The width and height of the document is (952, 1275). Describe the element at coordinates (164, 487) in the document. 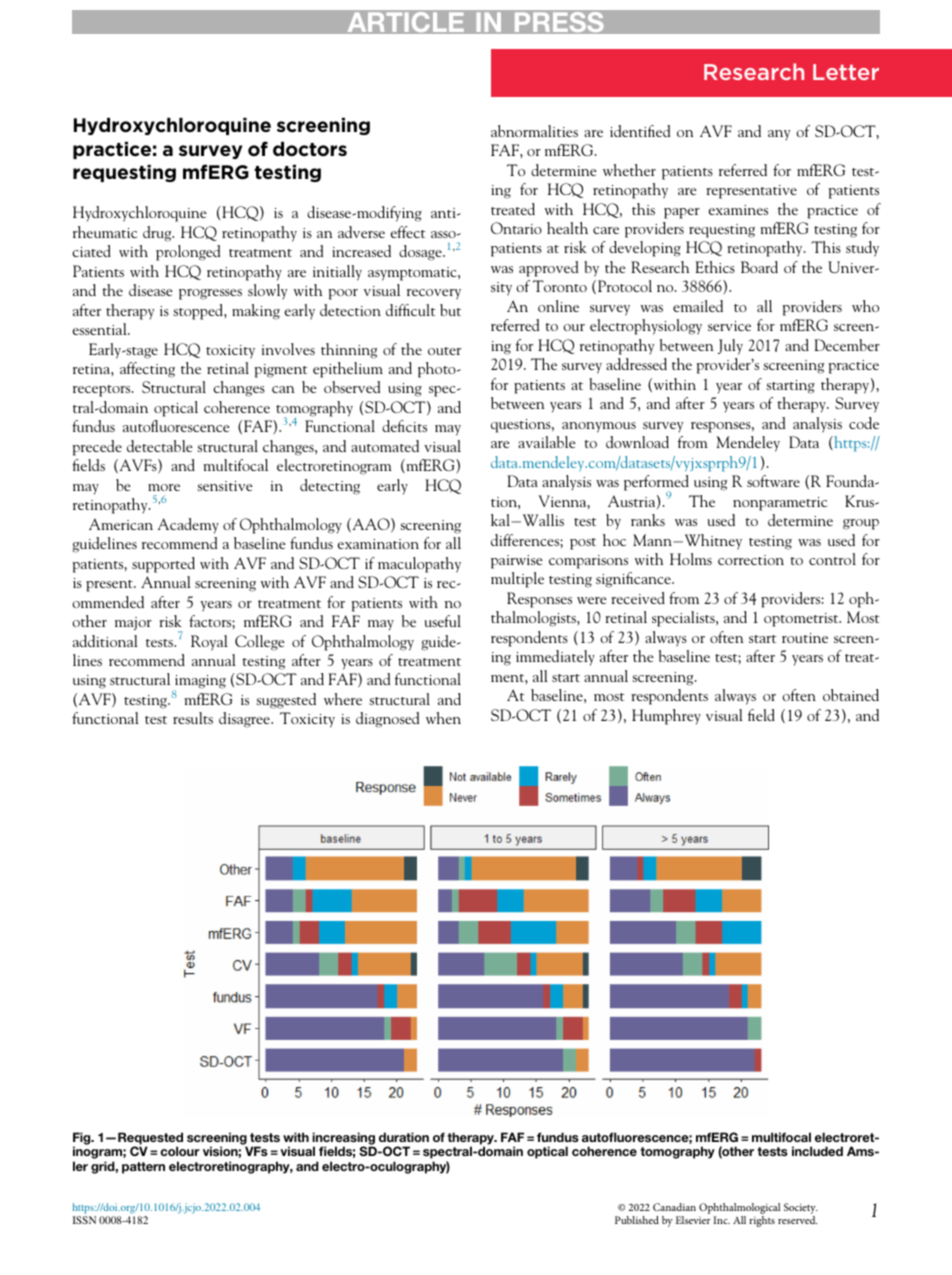

I see `more` at that location.
